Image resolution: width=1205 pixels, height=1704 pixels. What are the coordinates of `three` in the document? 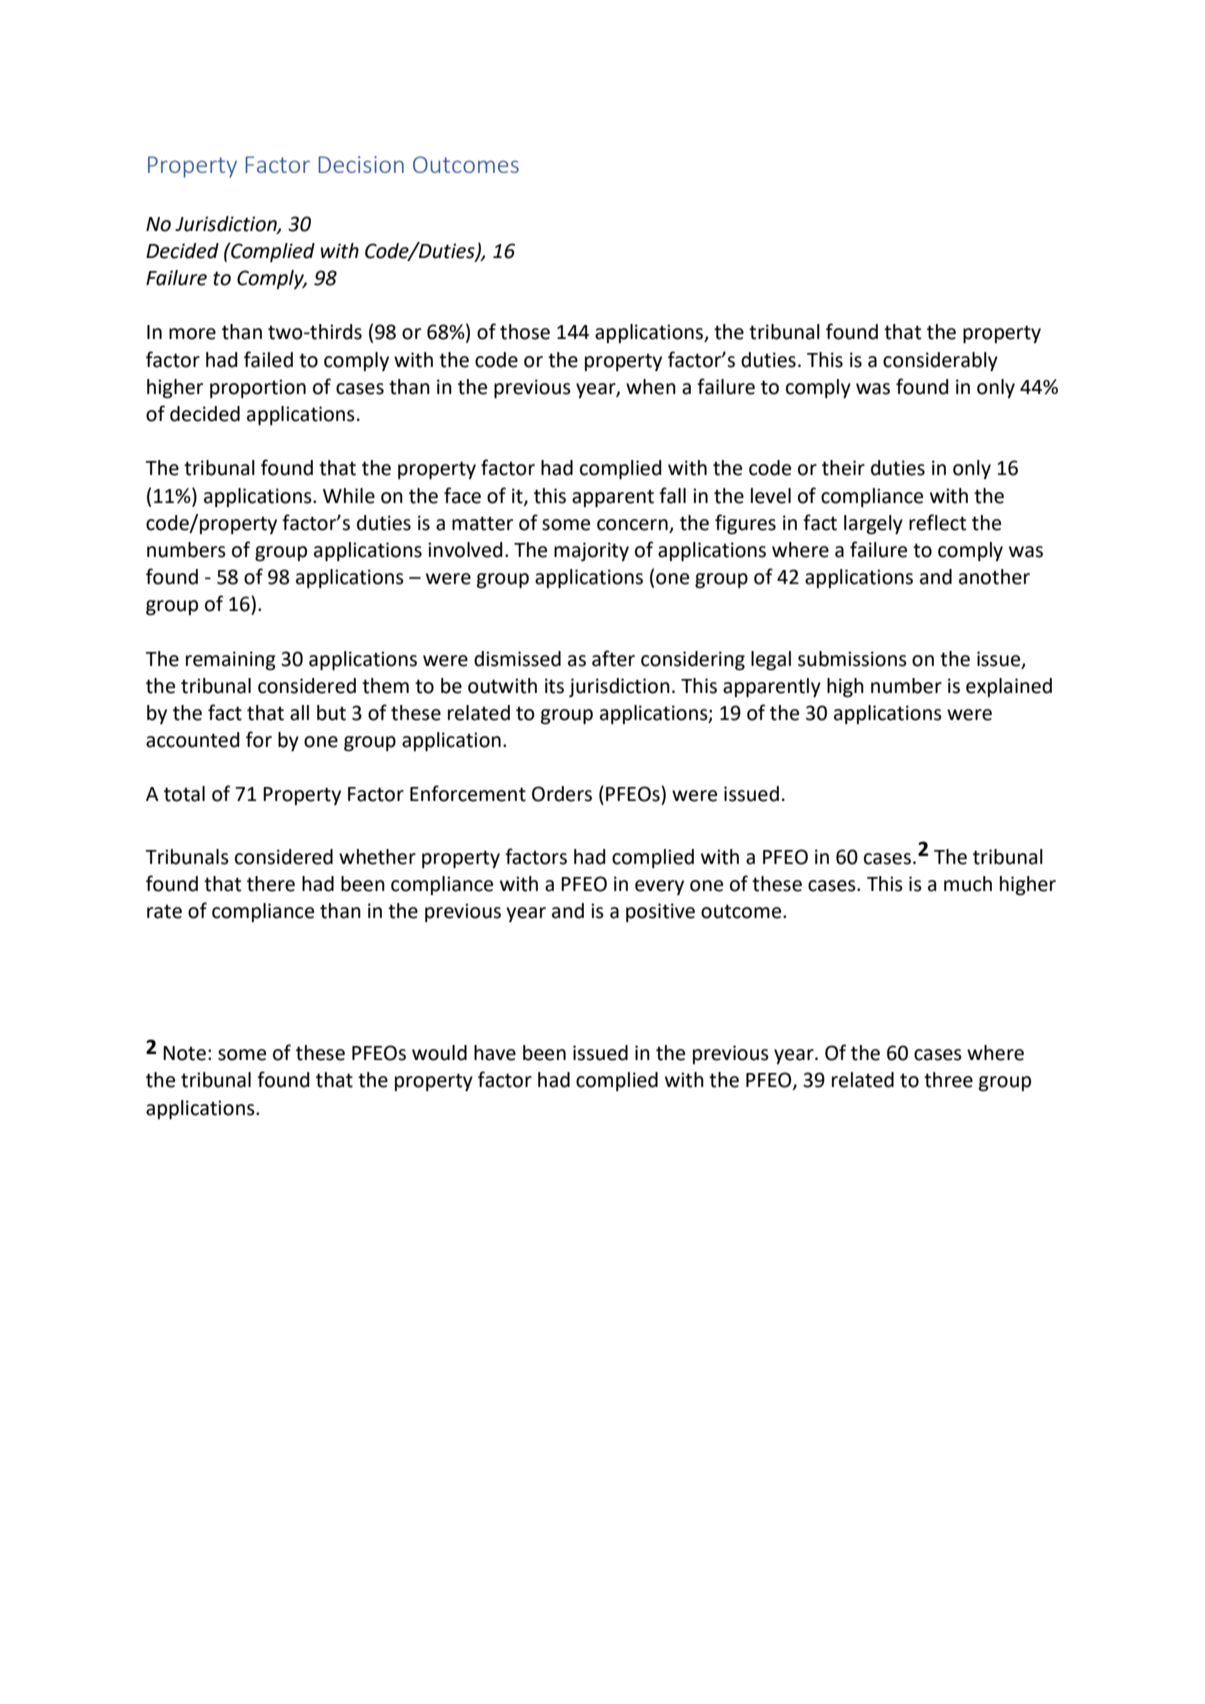 It's located at (948, 1080).
